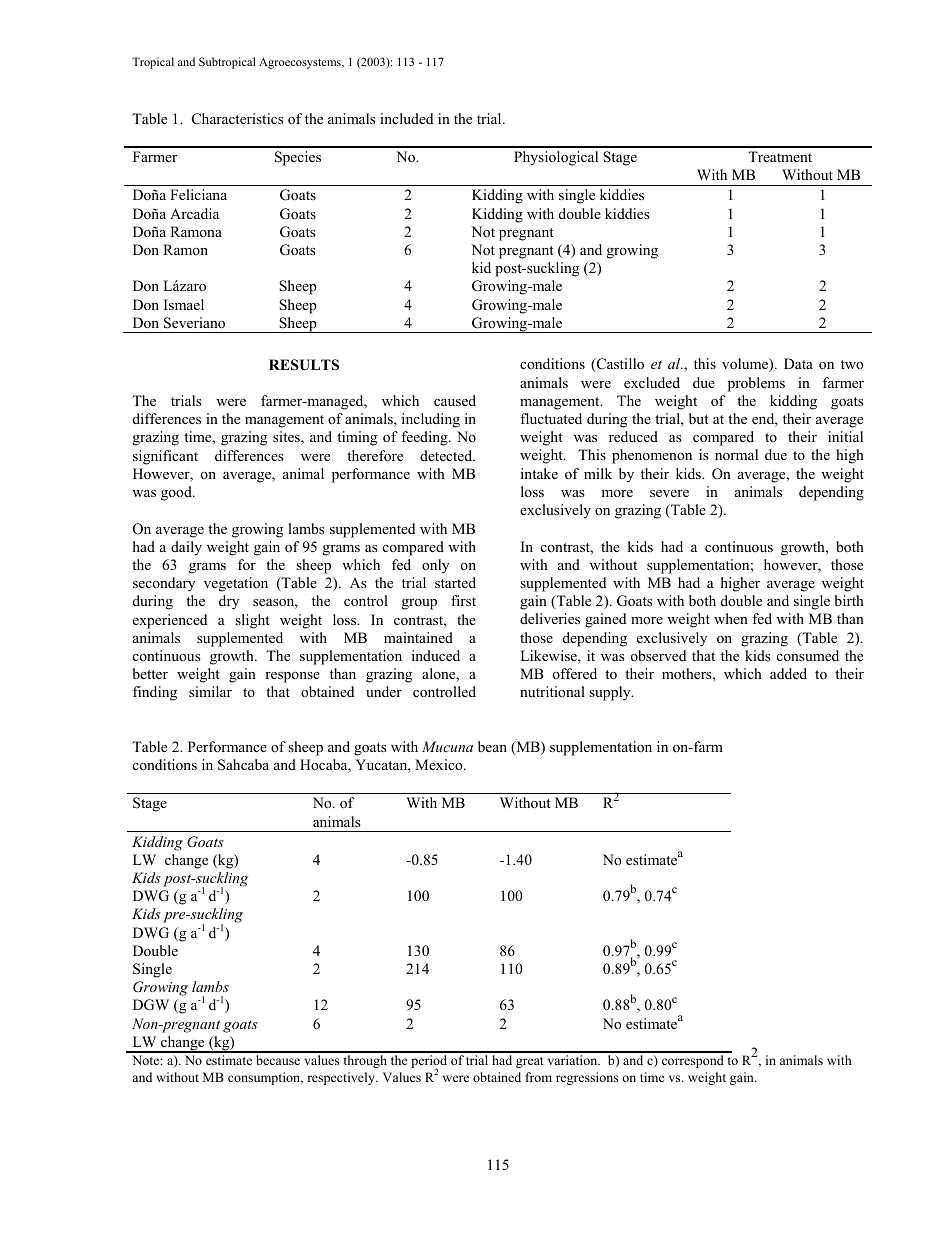  I want to click on Physiological, so click(556, 158).
